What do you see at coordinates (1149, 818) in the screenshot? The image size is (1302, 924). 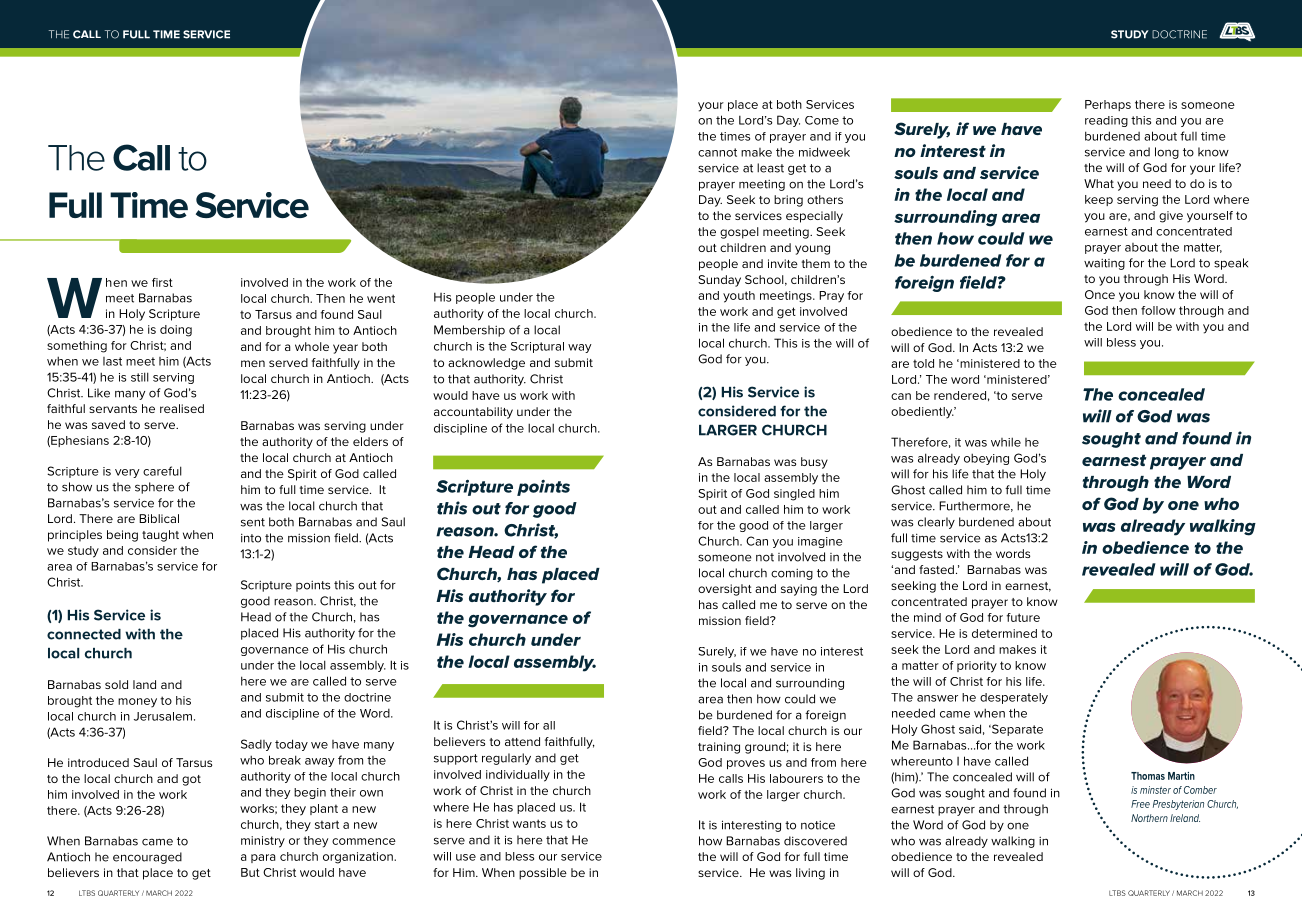 I see `Northern` at bounding box center [1149, 818].
